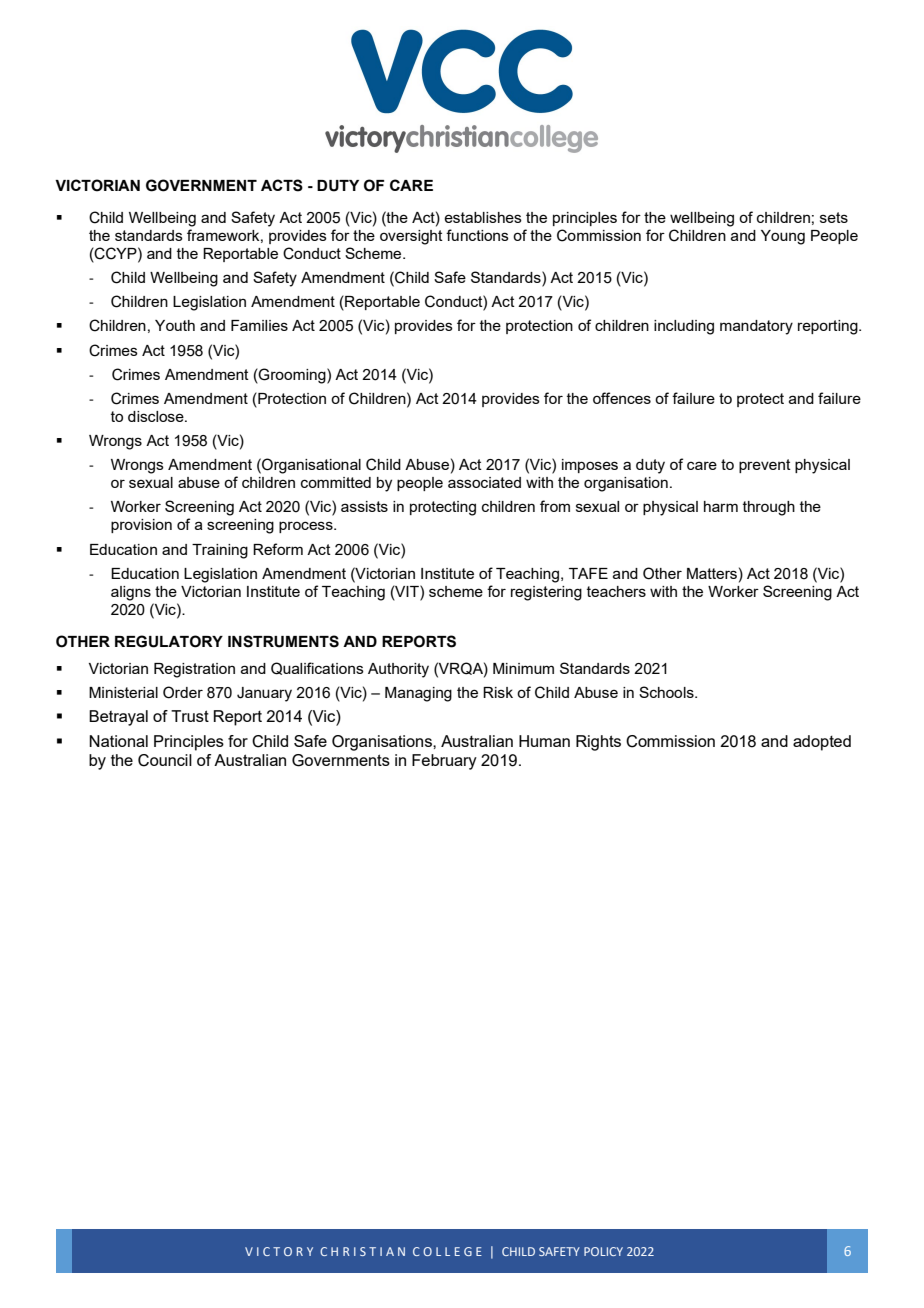 This screenshot has width=924, height=1308. What do you see at coordinates (783, 237) in the screenshot?
I see `Young` at bounding box center [783, 237].
